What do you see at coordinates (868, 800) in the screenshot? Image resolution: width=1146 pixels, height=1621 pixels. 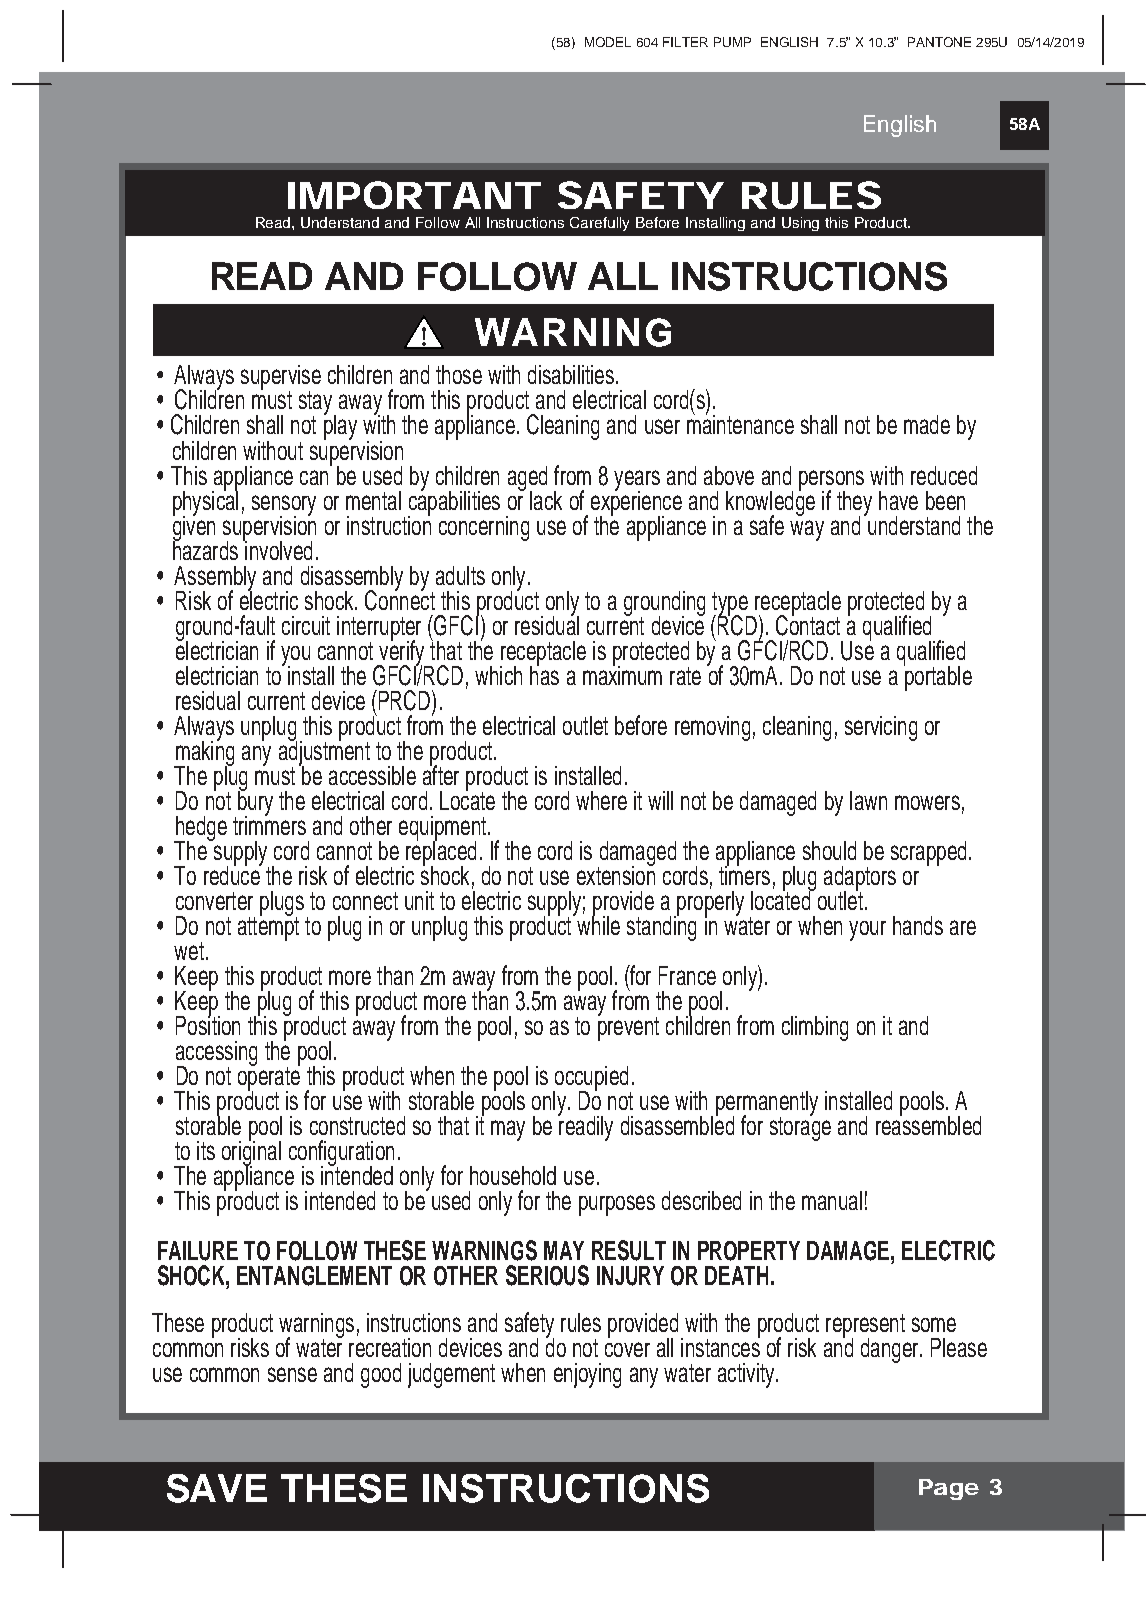 I see `lawn` at bounding box center [868, 800].
